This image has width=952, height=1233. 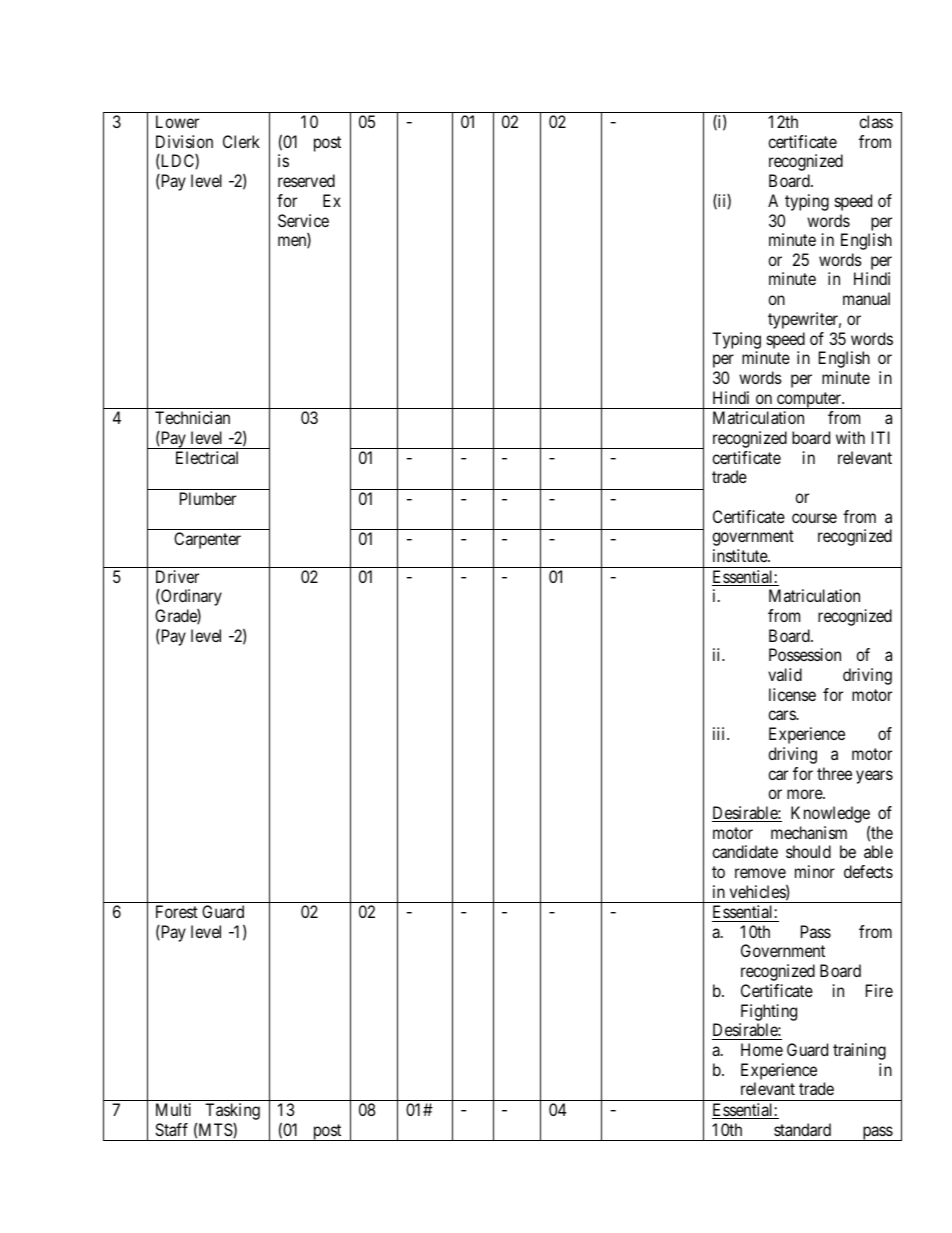 What do you see at coordinates (177, 911) in the image?
I see `Forest` at bounding box center [177, 911].
